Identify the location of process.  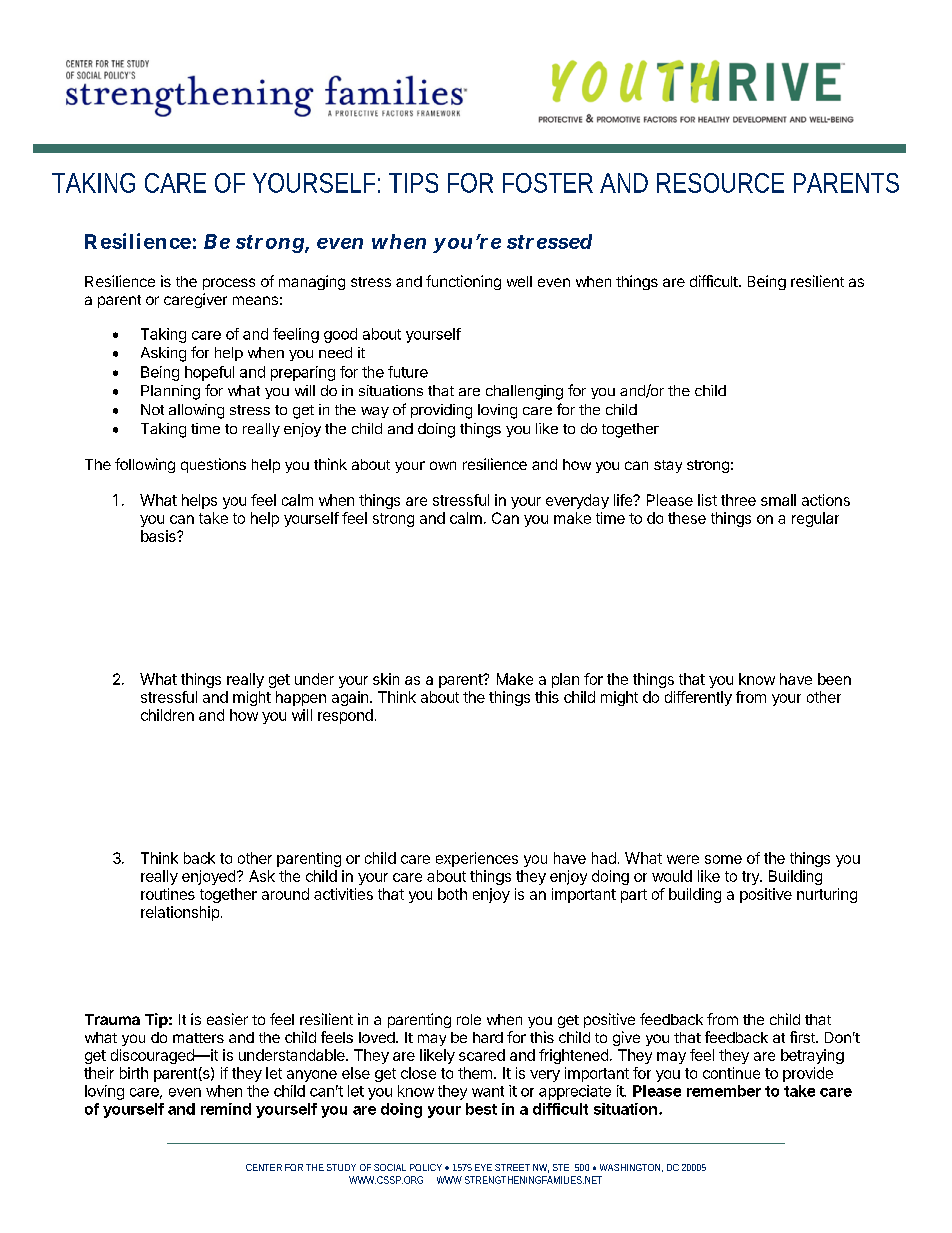
(229, 284).
